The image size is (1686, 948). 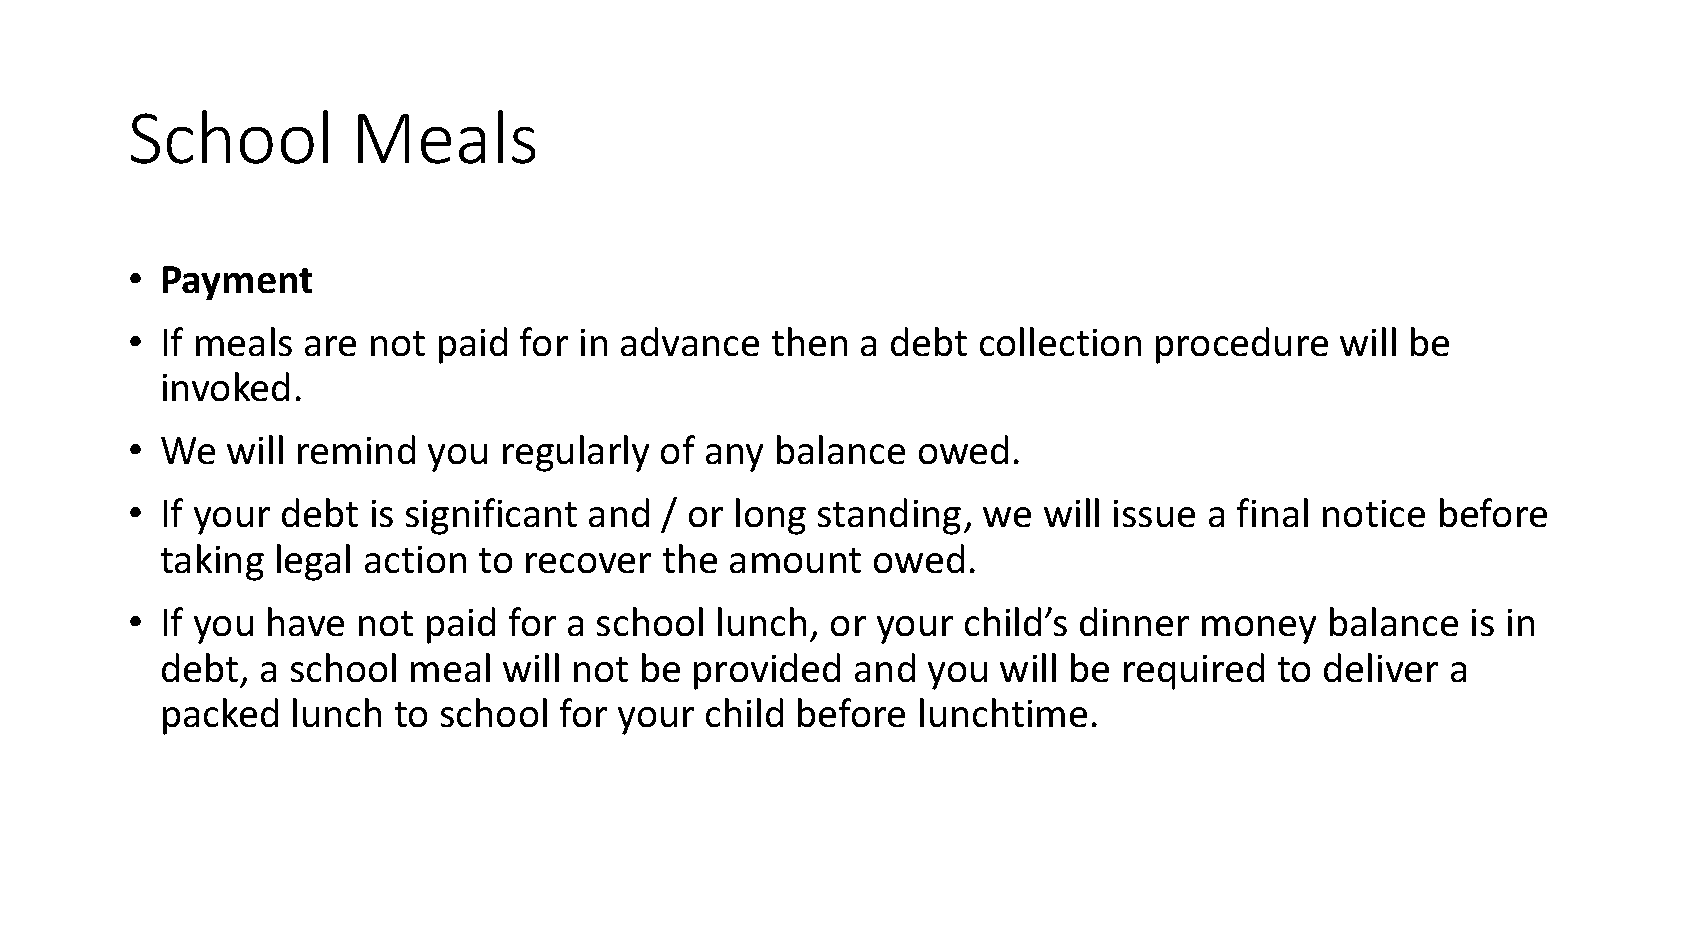 I want to click on amount, so click(x=795, y=560).
